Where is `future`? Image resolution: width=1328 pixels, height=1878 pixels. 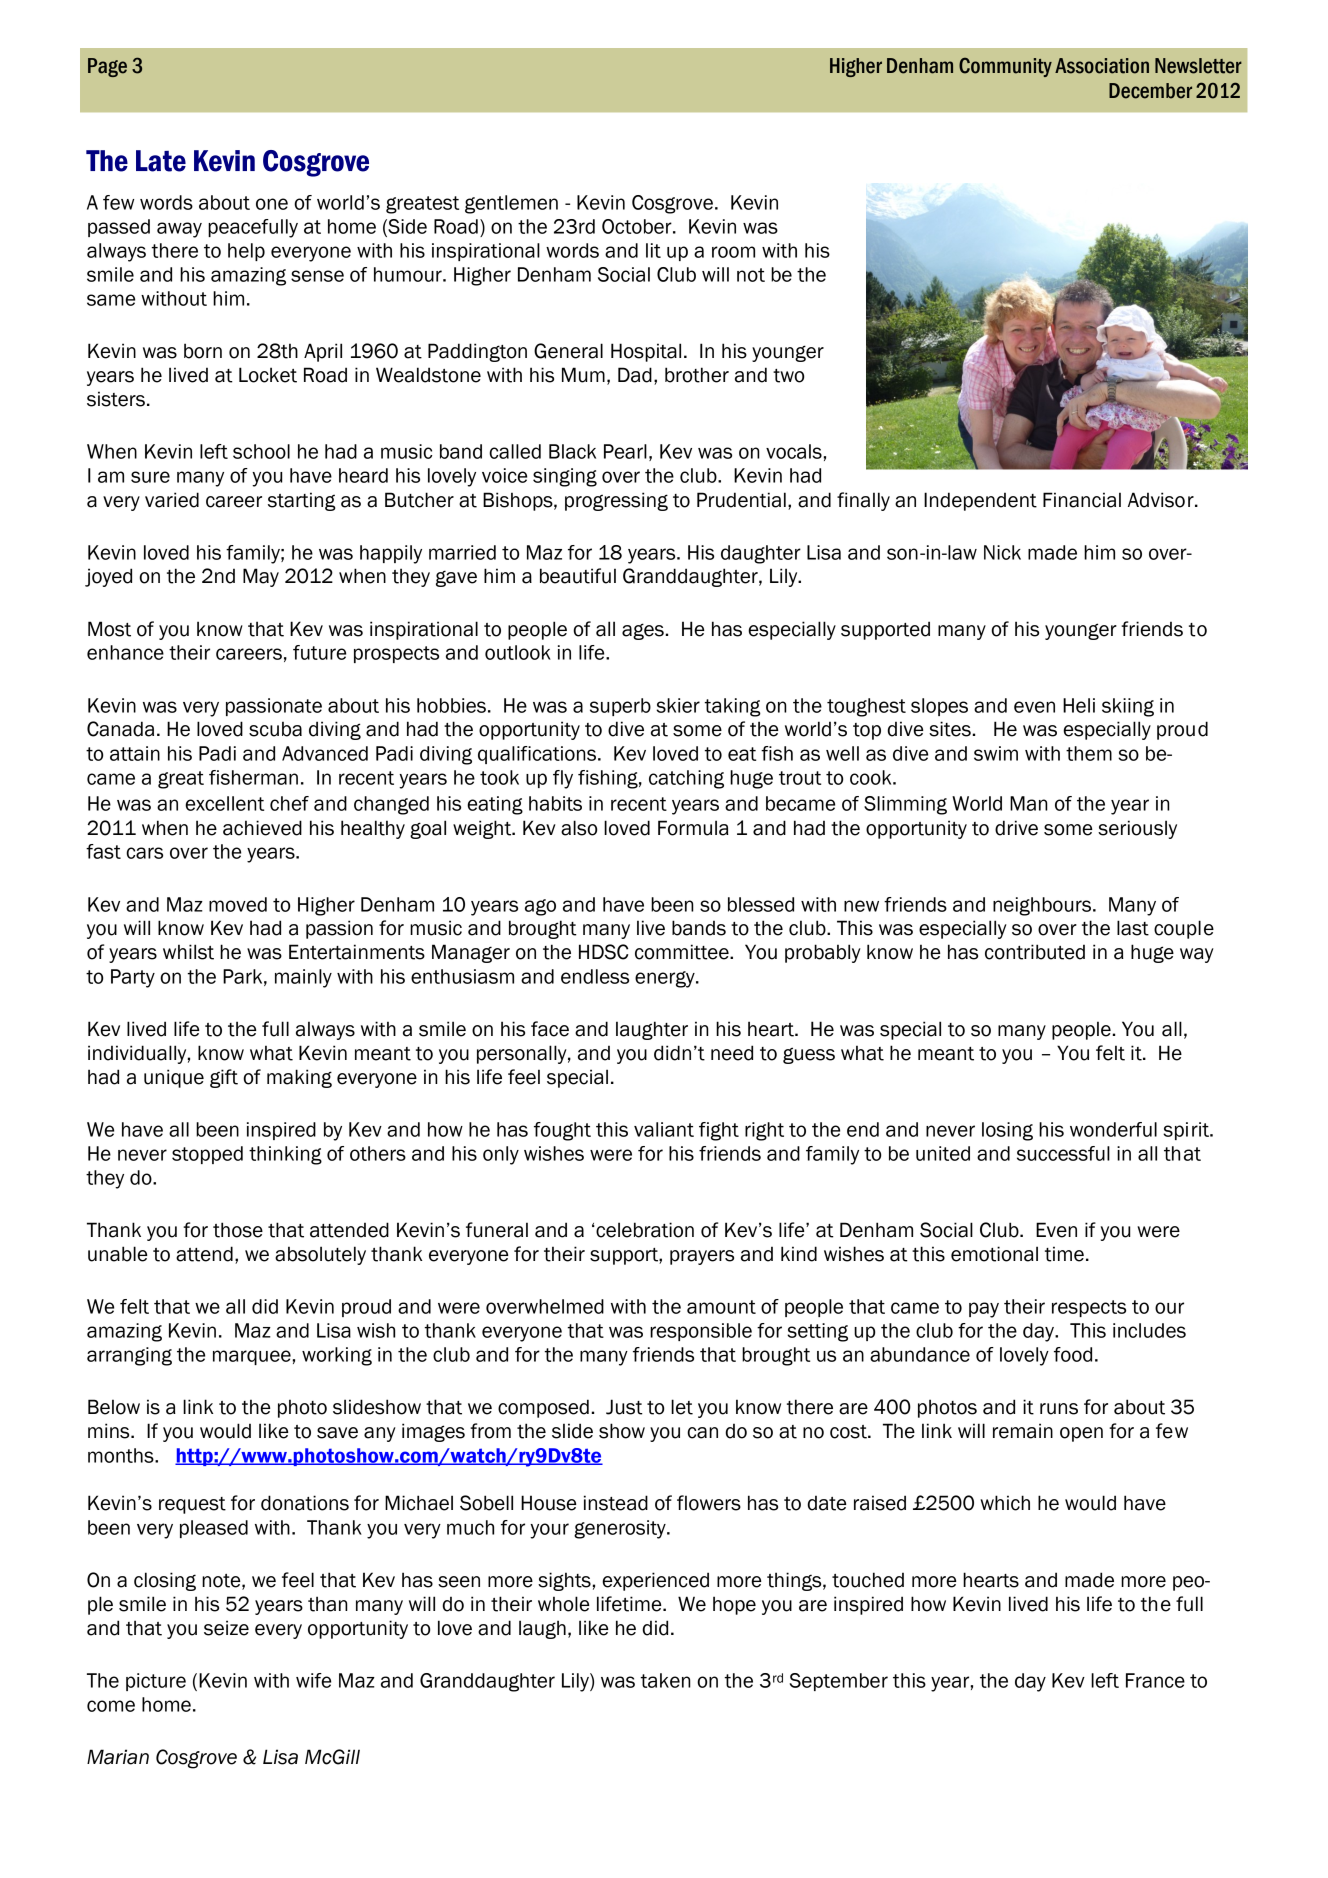
future is located at coordinates (319, 652).
